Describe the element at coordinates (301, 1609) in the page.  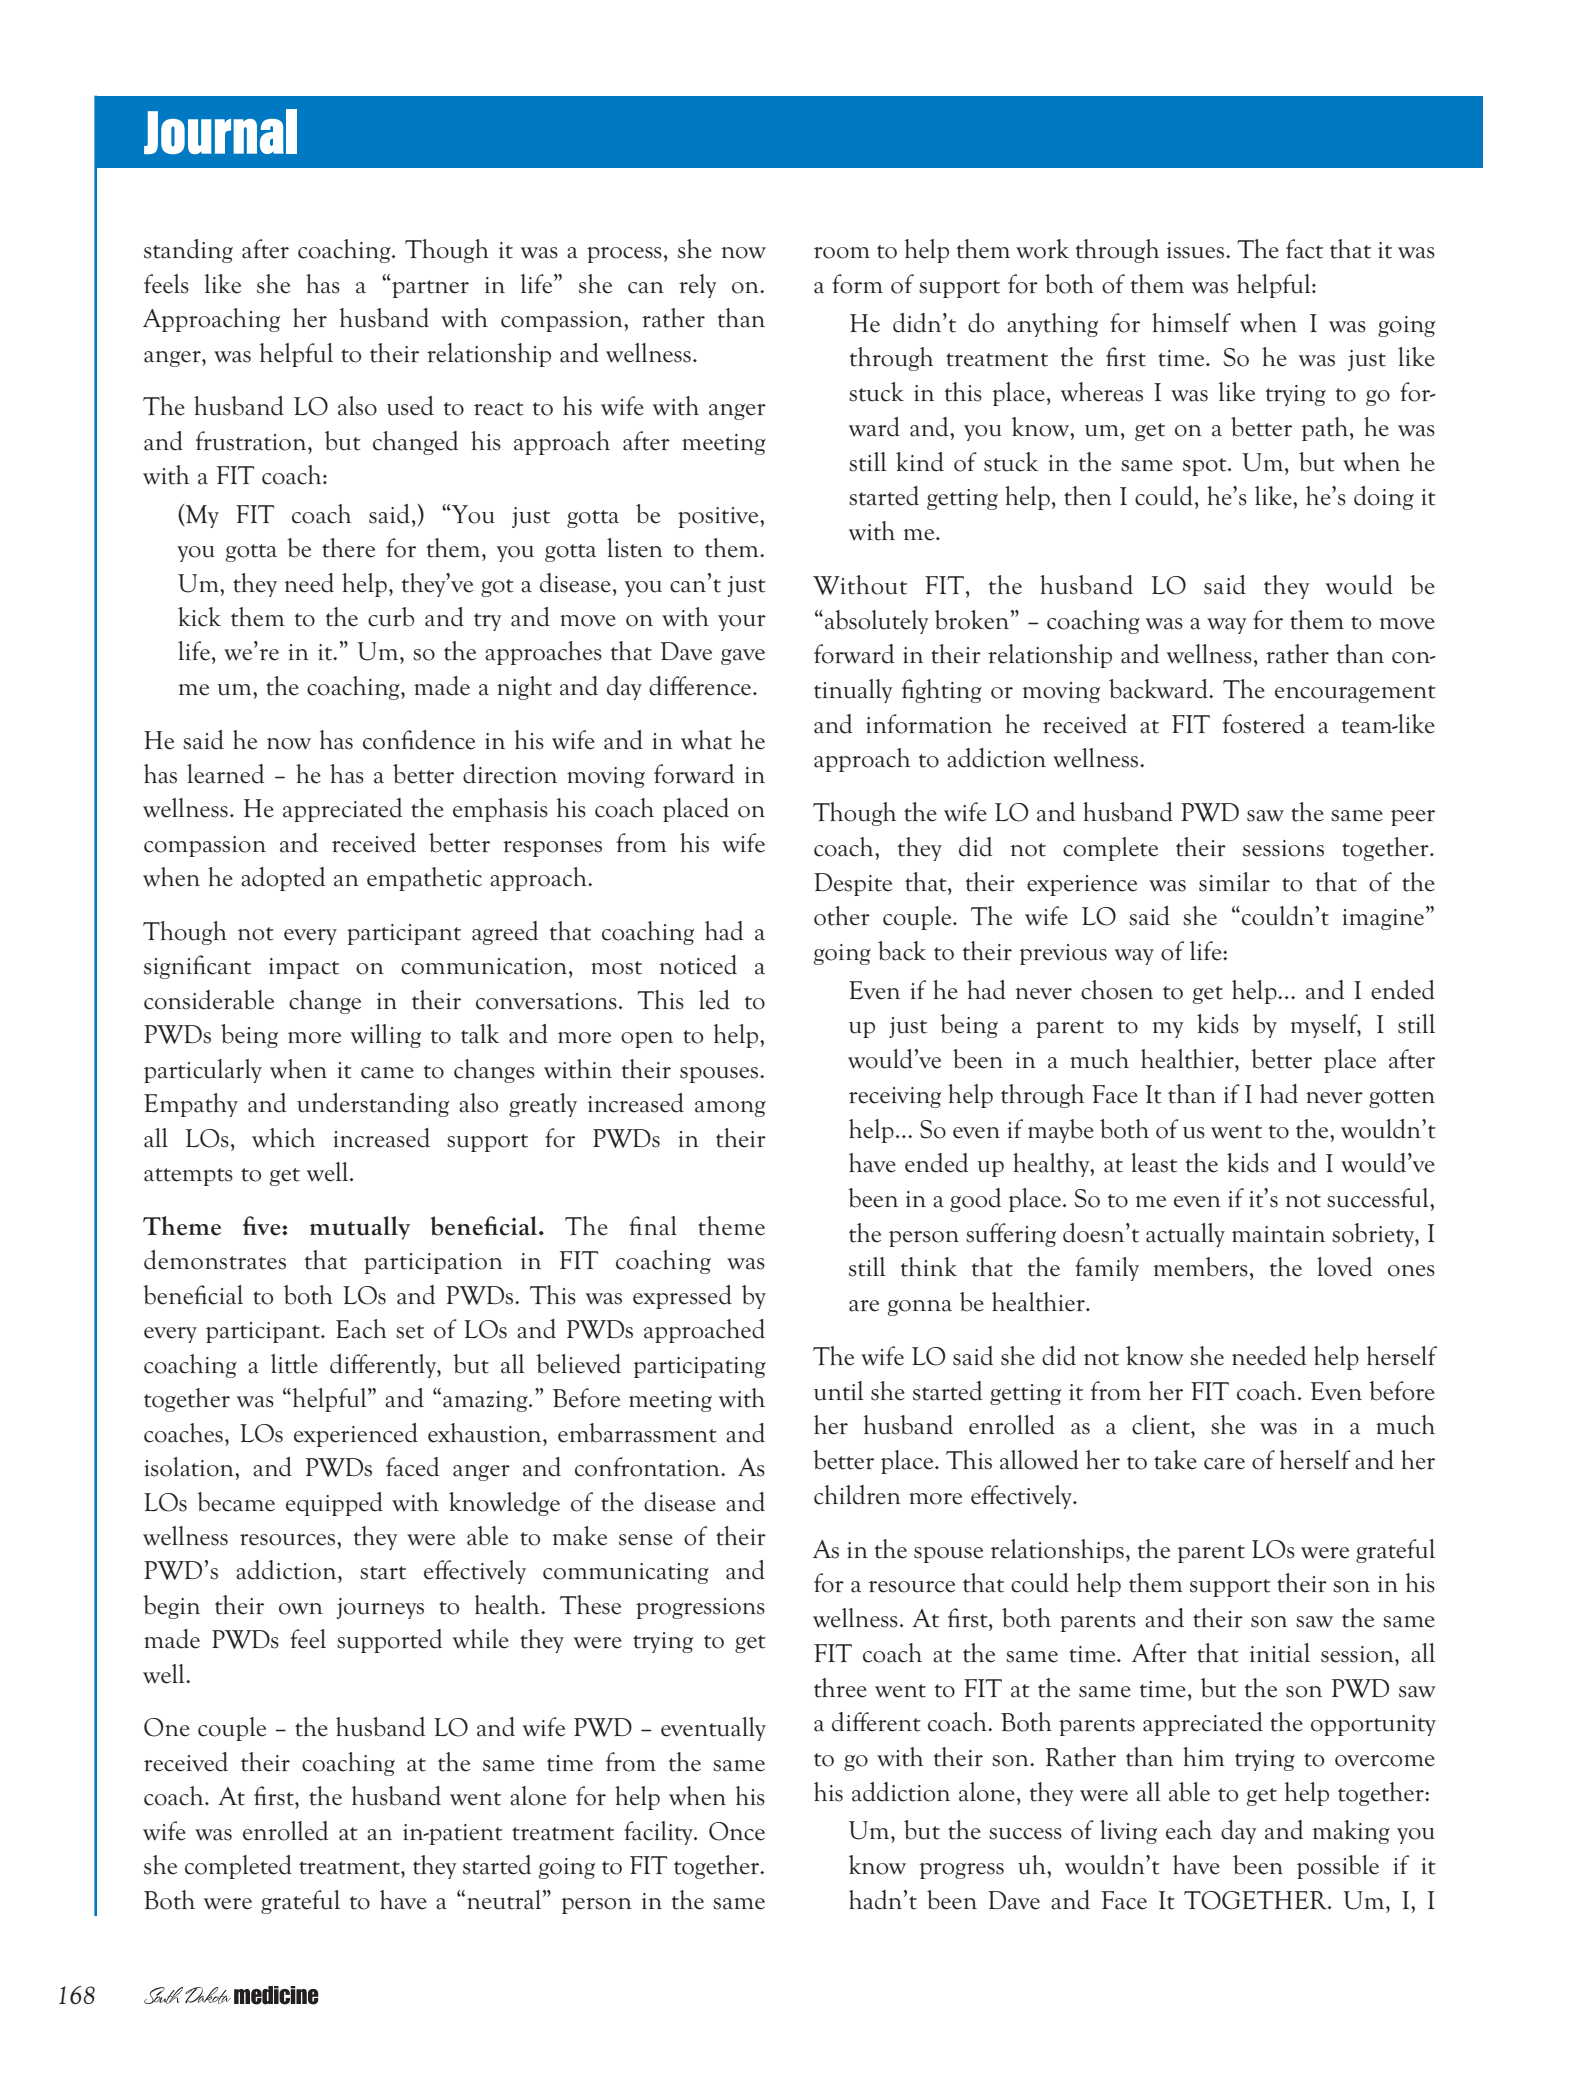
I see `own` at that location.
